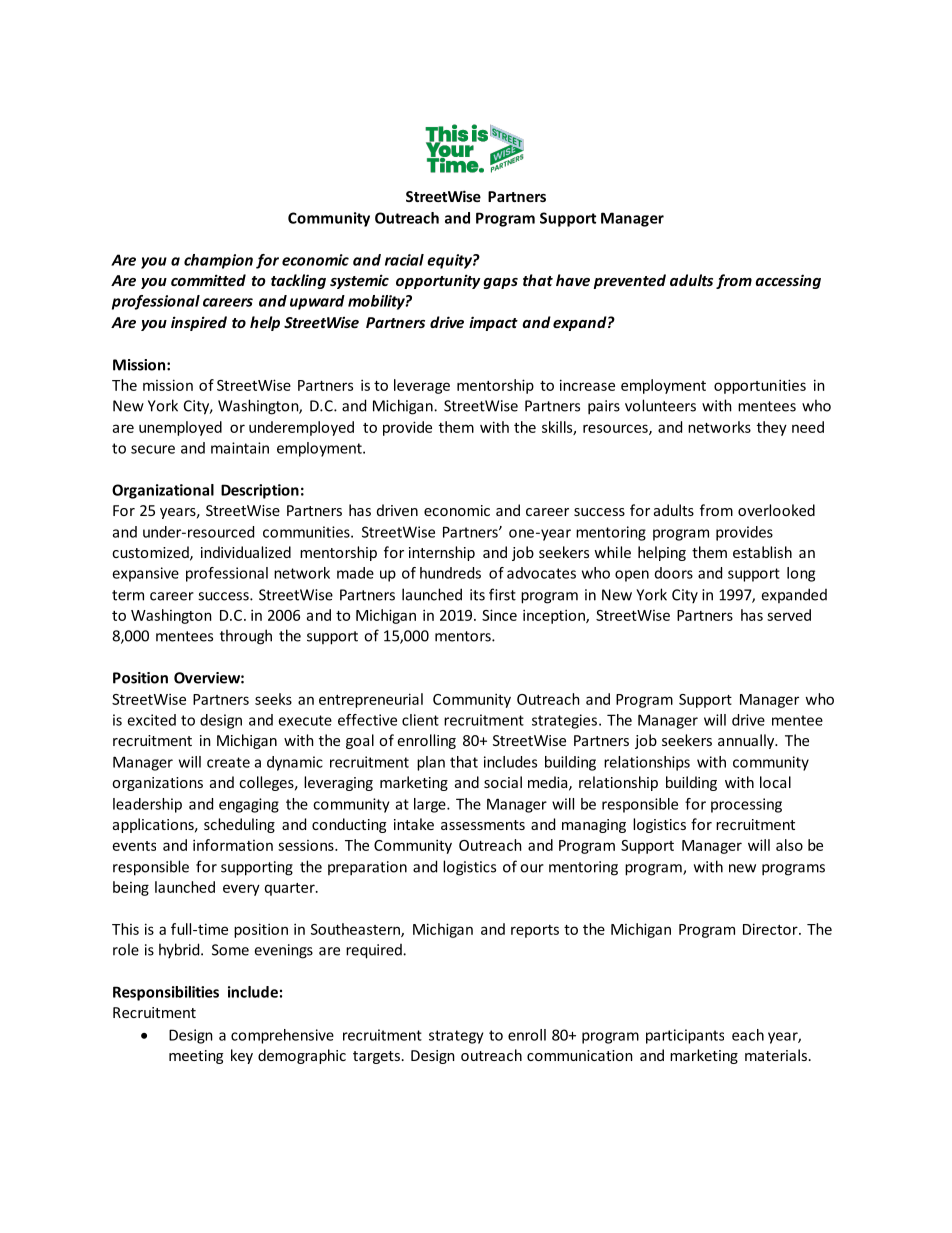 The height and width of the document is (1233, 952). Describe the element at coordinates (456, 1037) in the document. I see `strategy` at that location.
